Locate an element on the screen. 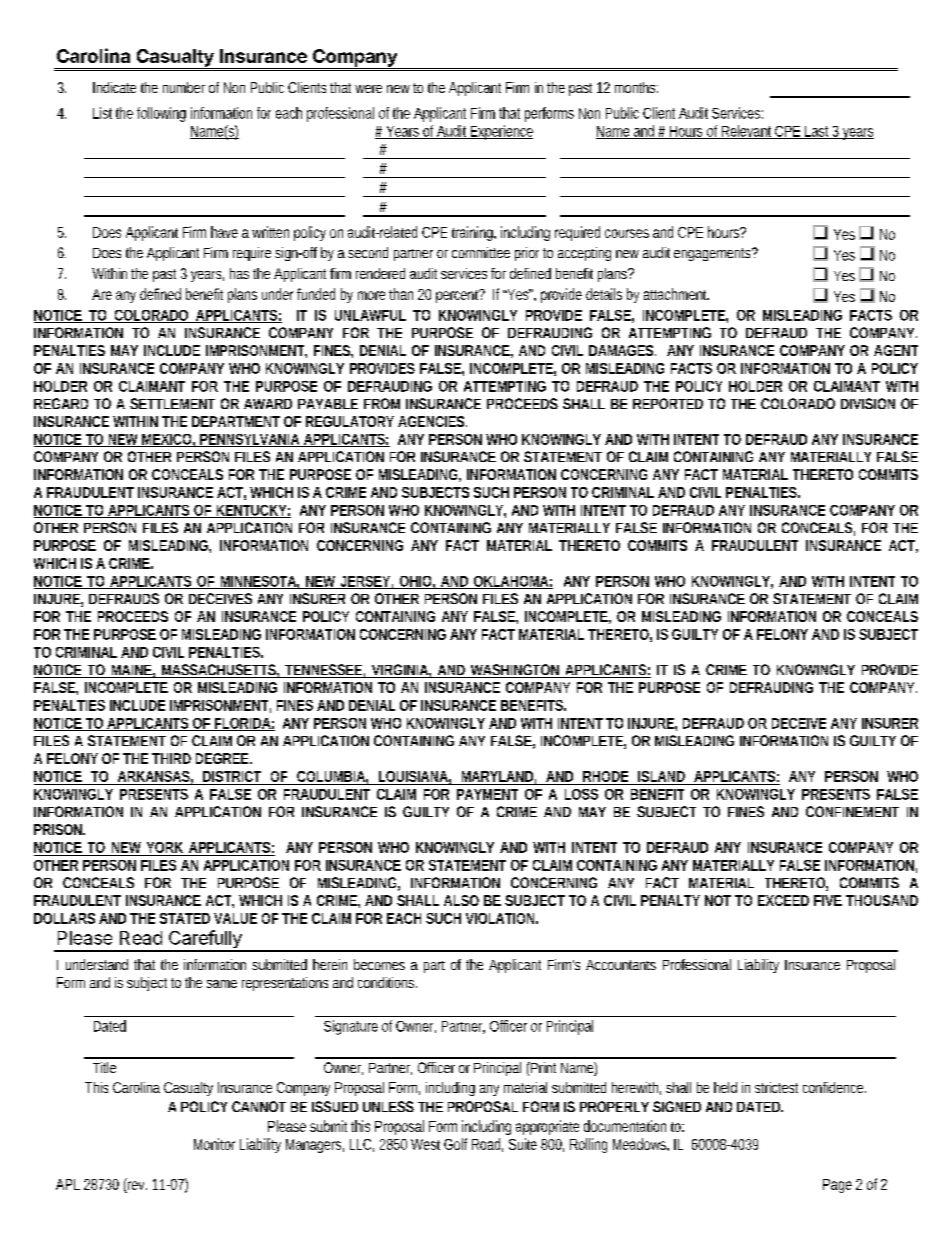 The height and width of the screenshot is (1233, 952). Relevant is located at coordinates (747, 132).
